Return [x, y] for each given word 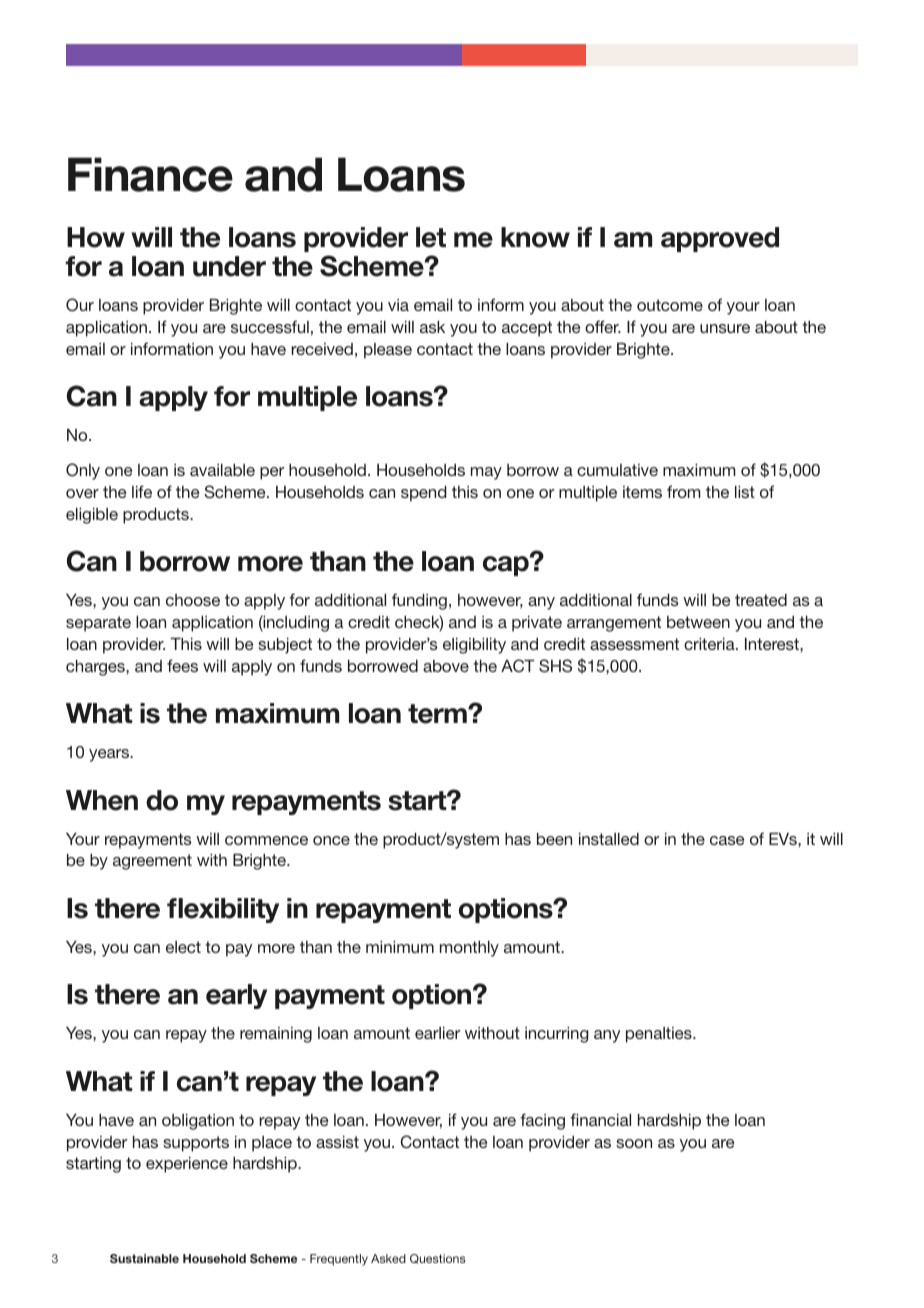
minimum [400, 947]
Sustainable [144, 1258]
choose [193, 600]
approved [720, 239]
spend [424, 494]
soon [634, 1143]
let [431, 237]
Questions [438, 1259]
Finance [150, 174]
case [727, 840]
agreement [152, 862]
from [684, 491]
